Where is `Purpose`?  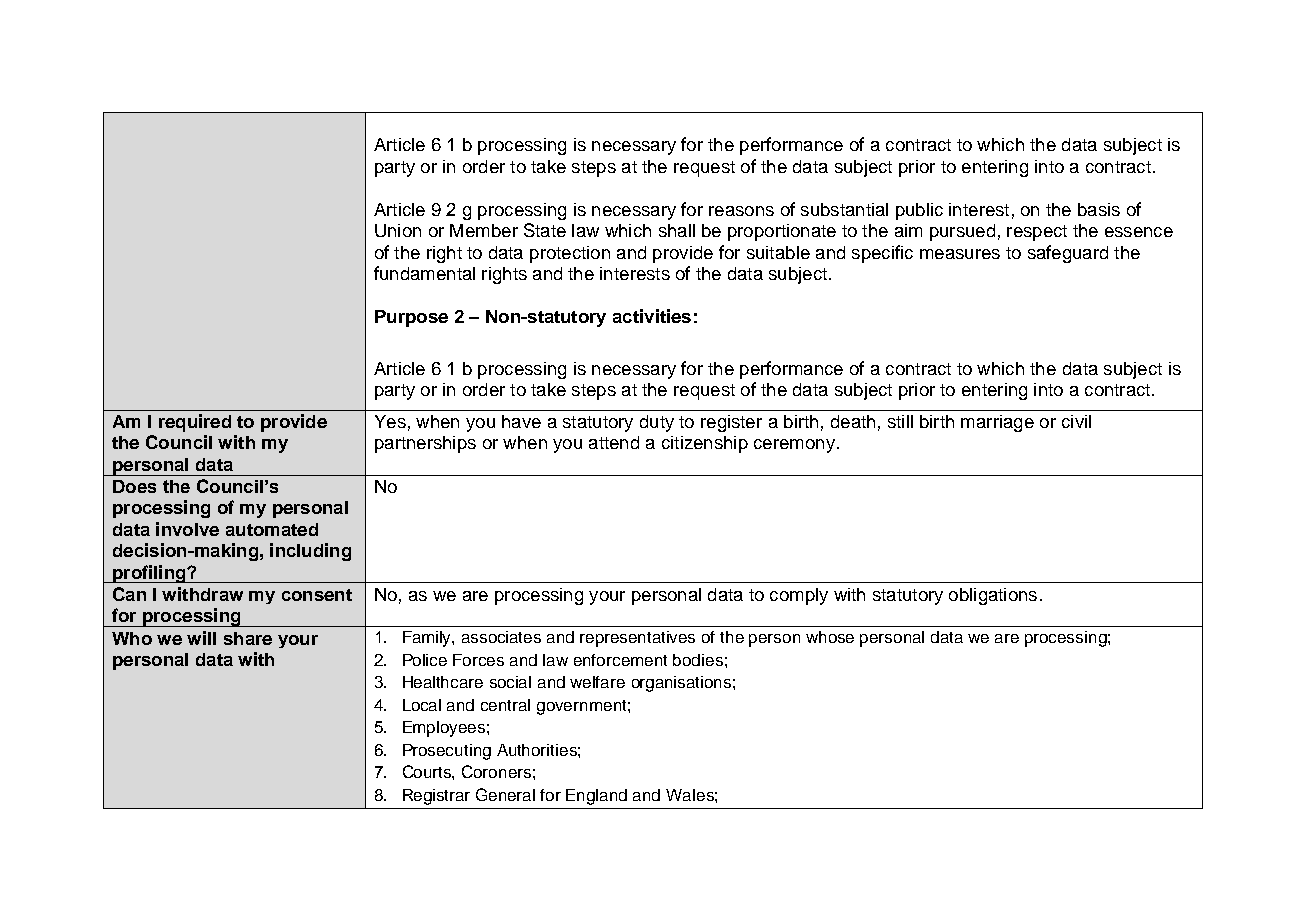 Purpose is located at coordinates (411, 318).
